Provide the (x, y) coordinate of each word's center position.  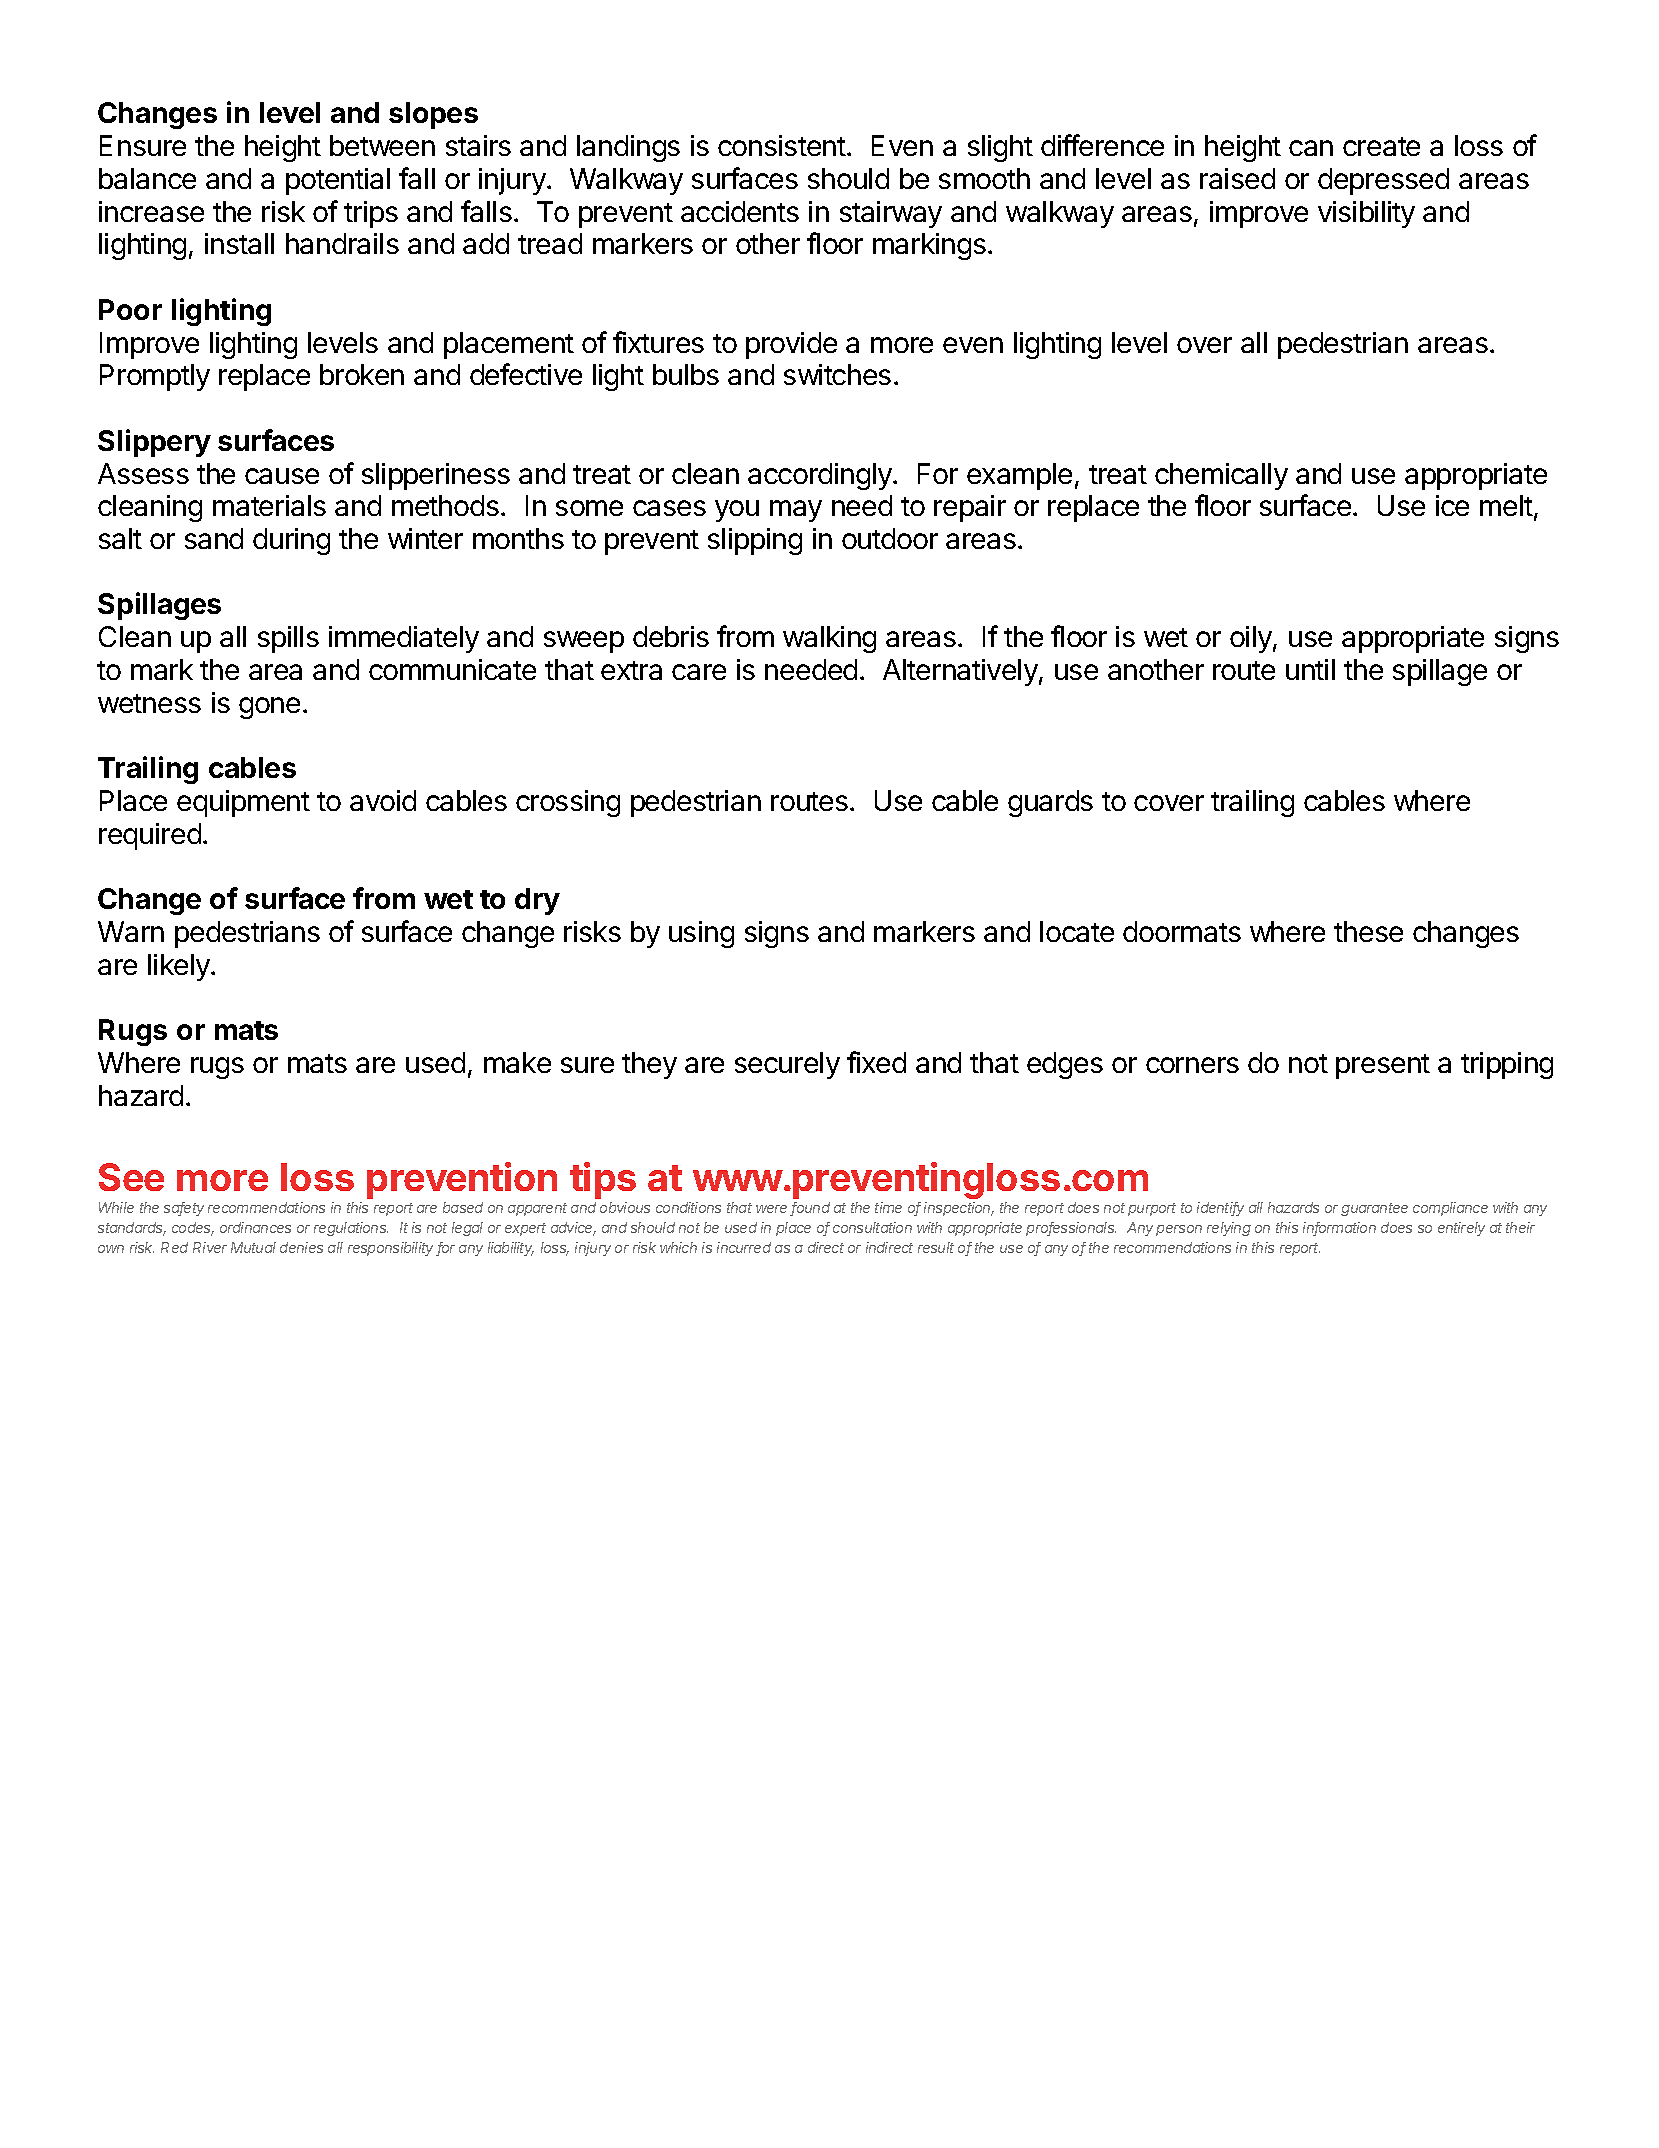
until (1310, 669)
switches (837, 374)
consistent (782, 145)
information (1339, 1229)
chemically (1221, 476)
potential (338, 181)
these (1368, 931)
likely (180, 967)
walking (829, 639)
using (701, 934)
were (773, 1210)
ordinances (255, 1227)
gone (269, 708)
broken (362, 374)
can (1311, 148)
